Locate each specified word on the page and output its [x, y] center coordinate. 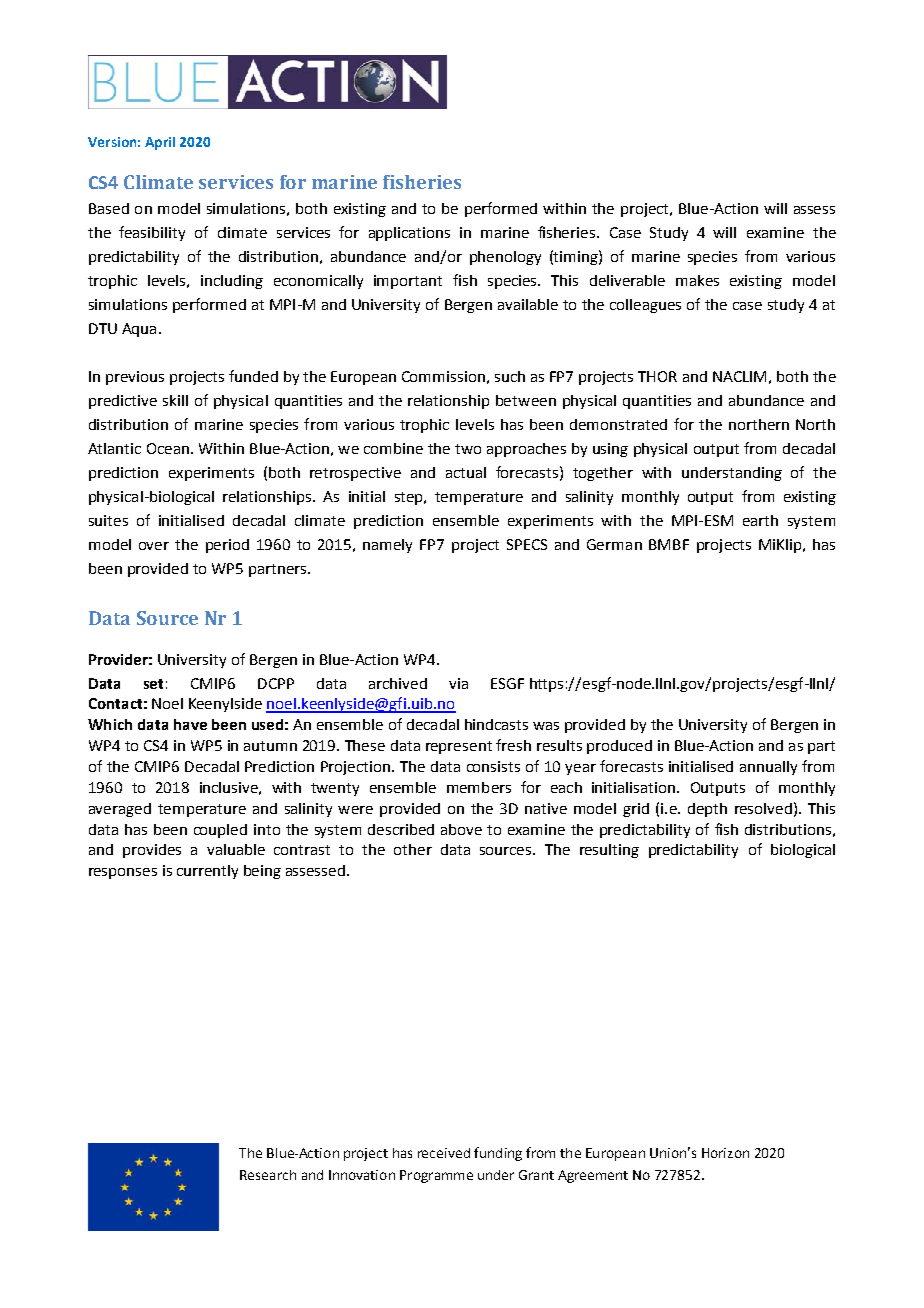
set [153, 684]
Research [268, 1175]
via [458, 683]
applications [409, 234]
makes [697, 280]
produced [619, 747]
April [160, 143]
